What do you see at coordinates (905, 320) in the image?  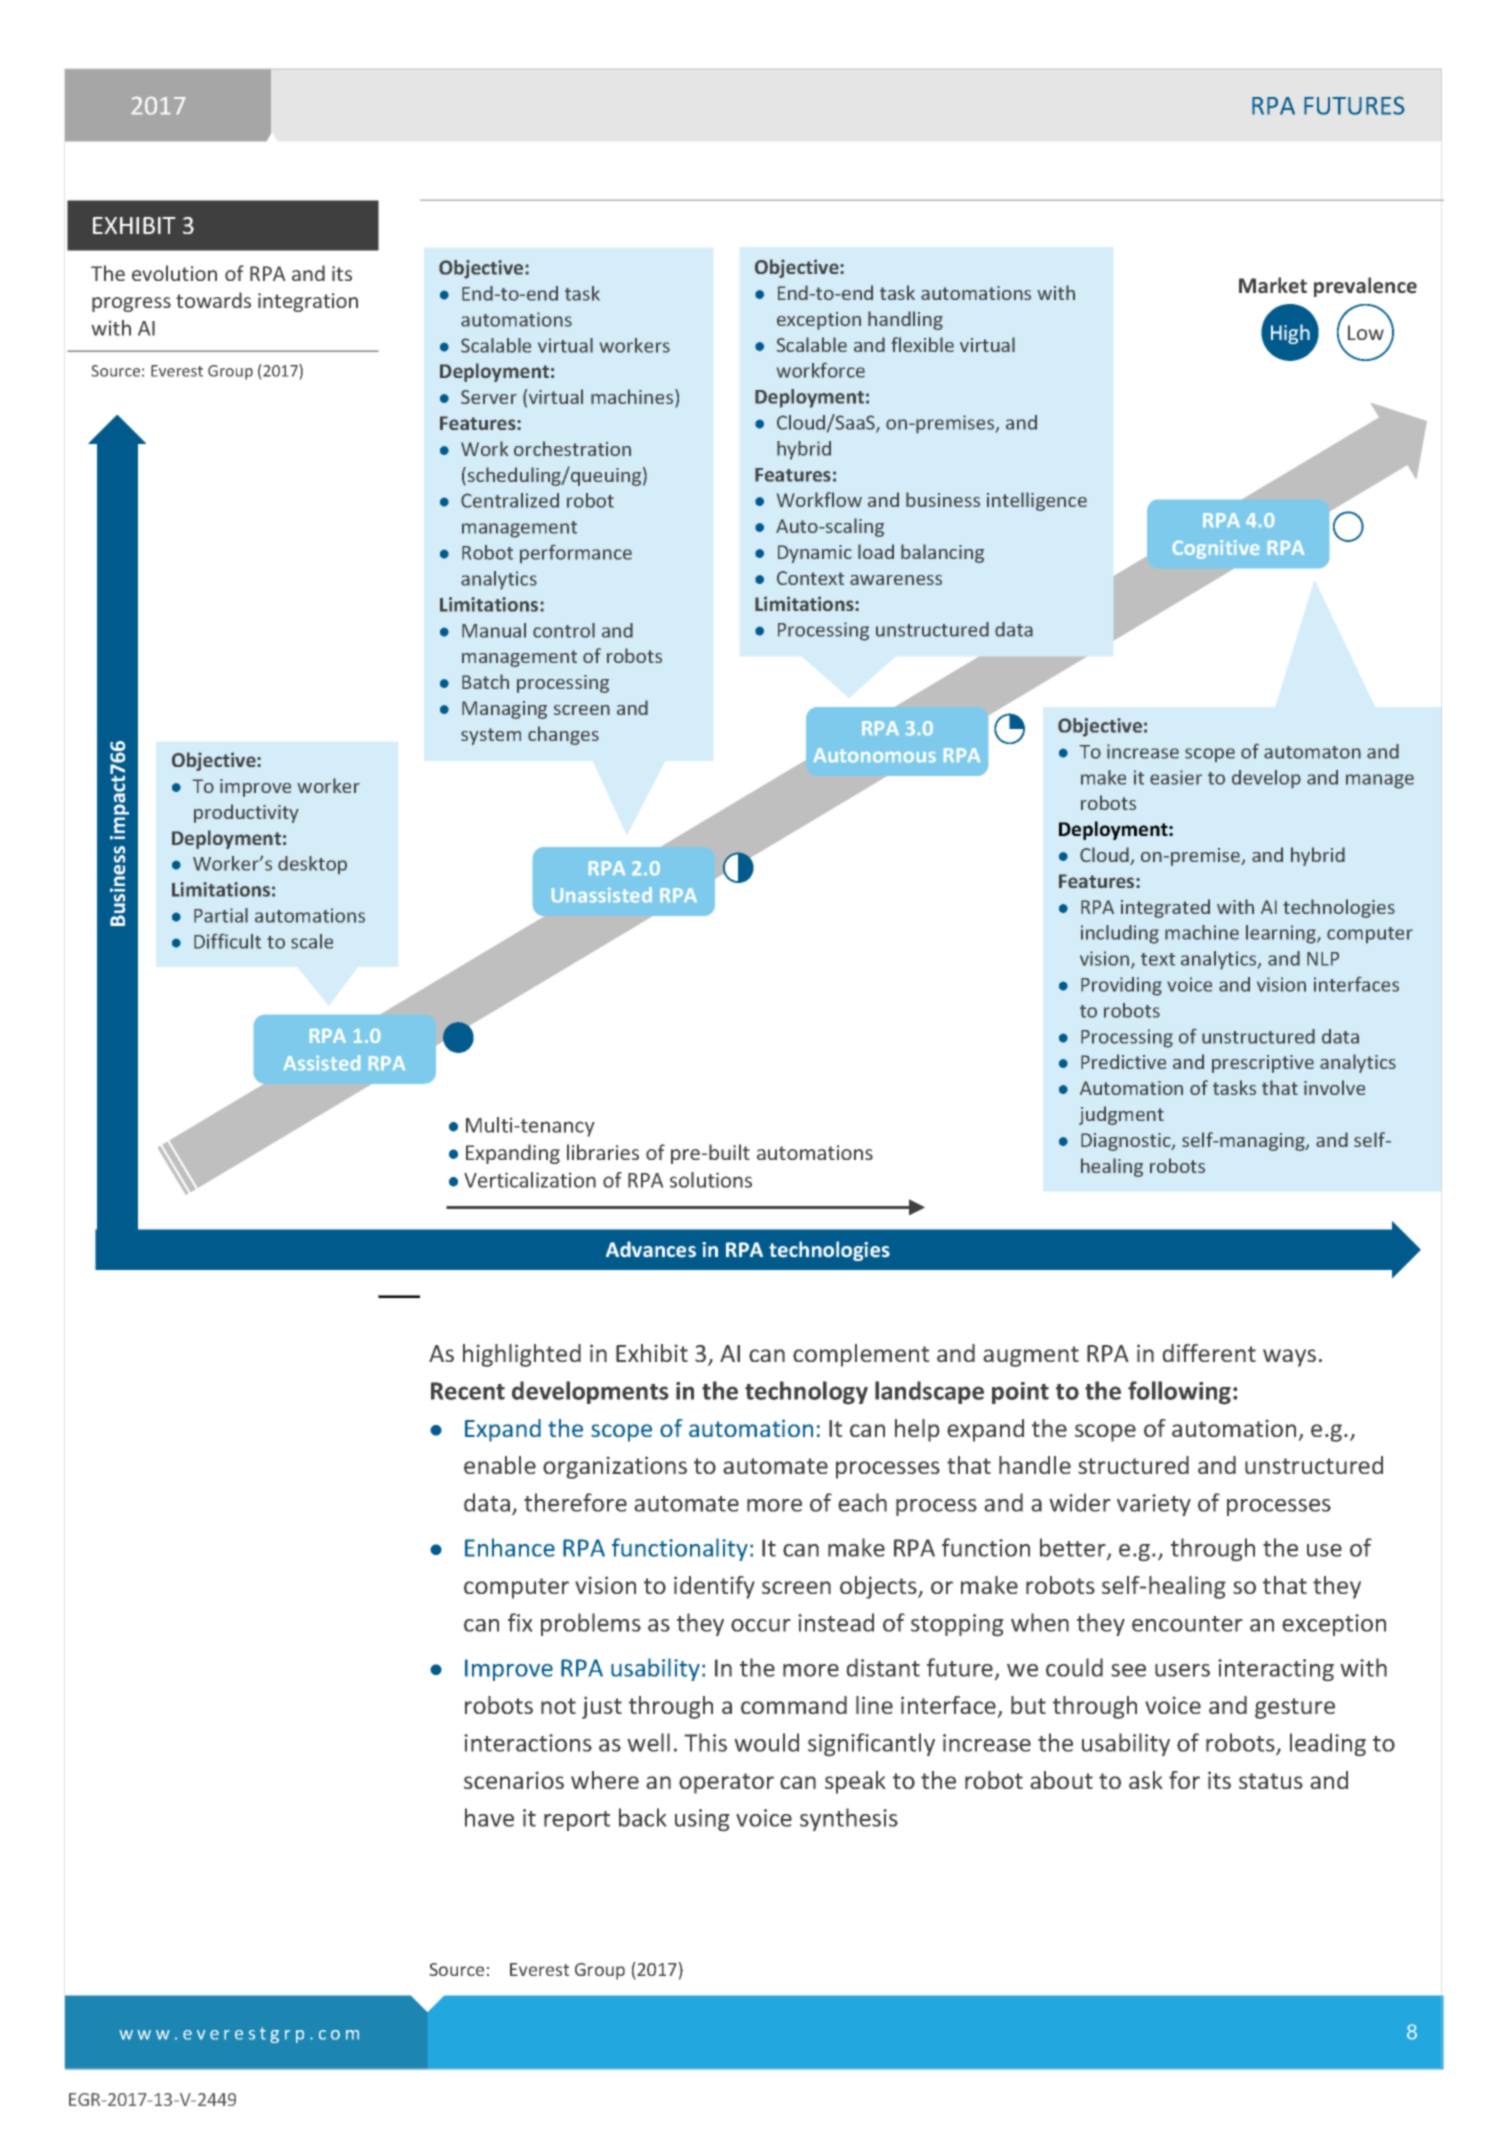 I see `handling` at bounding box center [905, 320].
